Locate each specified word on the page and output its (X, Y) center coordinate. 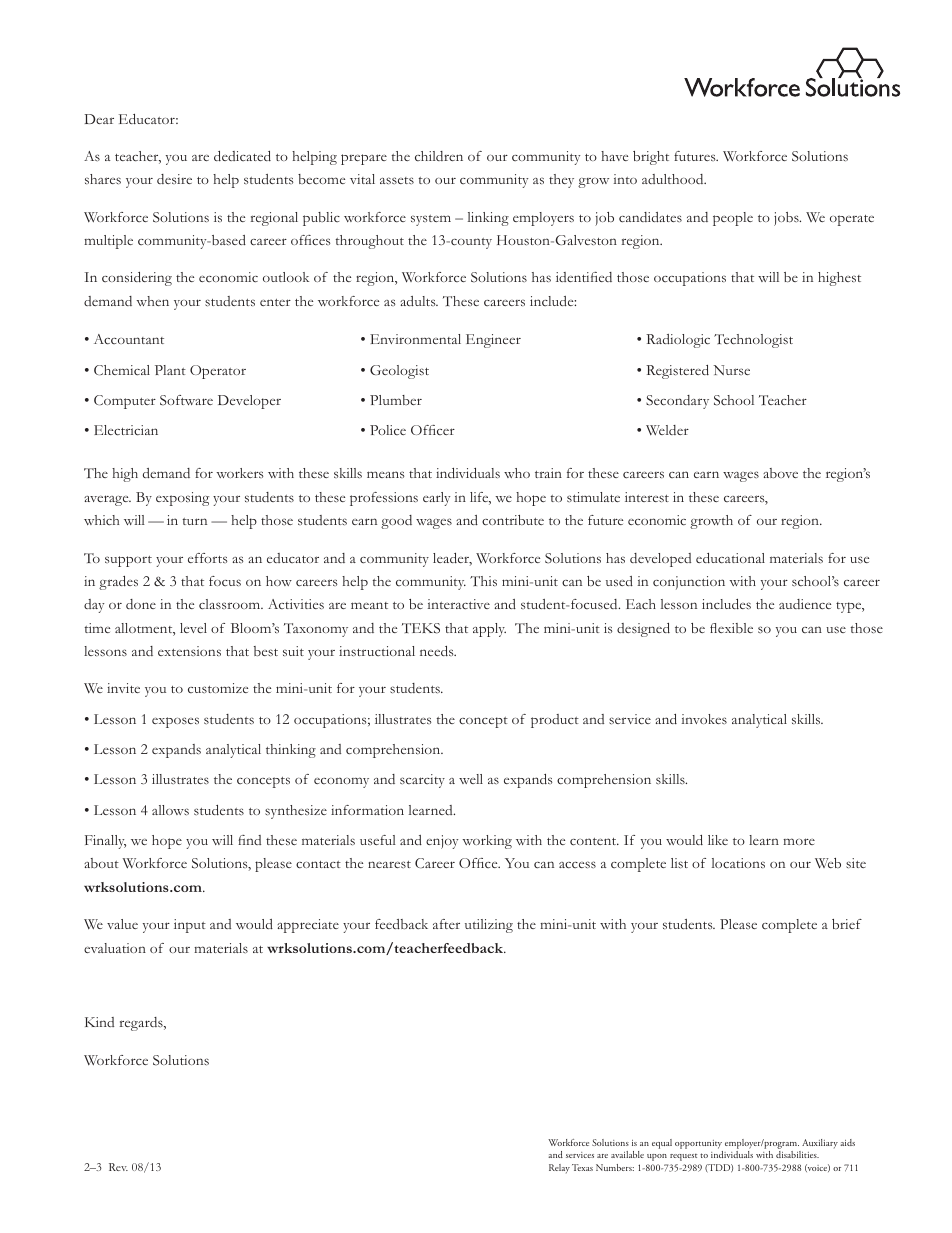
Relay (559, 1168)
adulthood (674, 179)
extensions (189, 651)
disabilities (797, 1154)
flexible (731, 628)
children (439, 156)
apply (489, 630)
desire (174, 179)
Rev (118, 1167)
